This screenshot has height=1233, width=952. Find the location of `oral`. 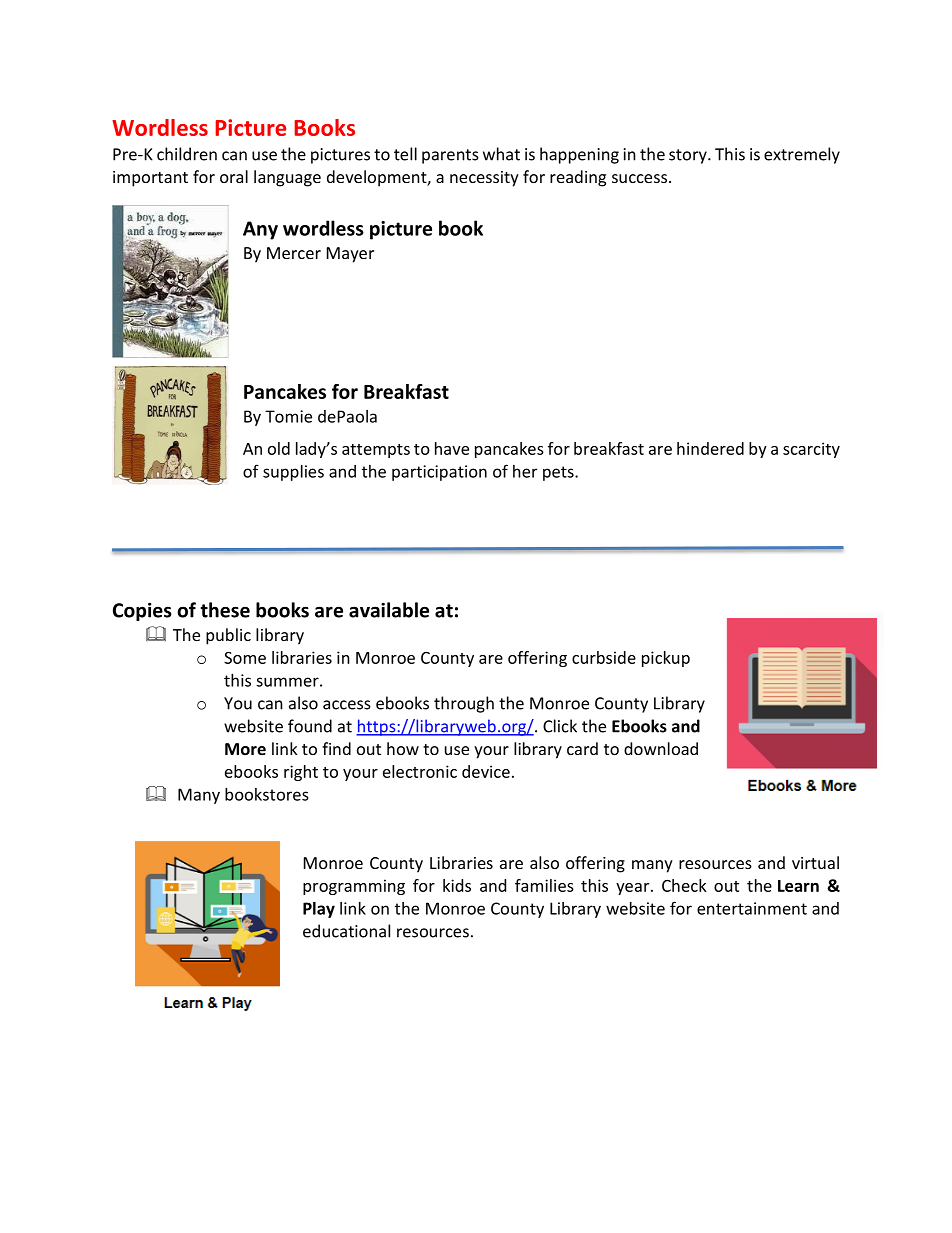

oral is located at coordinates (234, 176).
